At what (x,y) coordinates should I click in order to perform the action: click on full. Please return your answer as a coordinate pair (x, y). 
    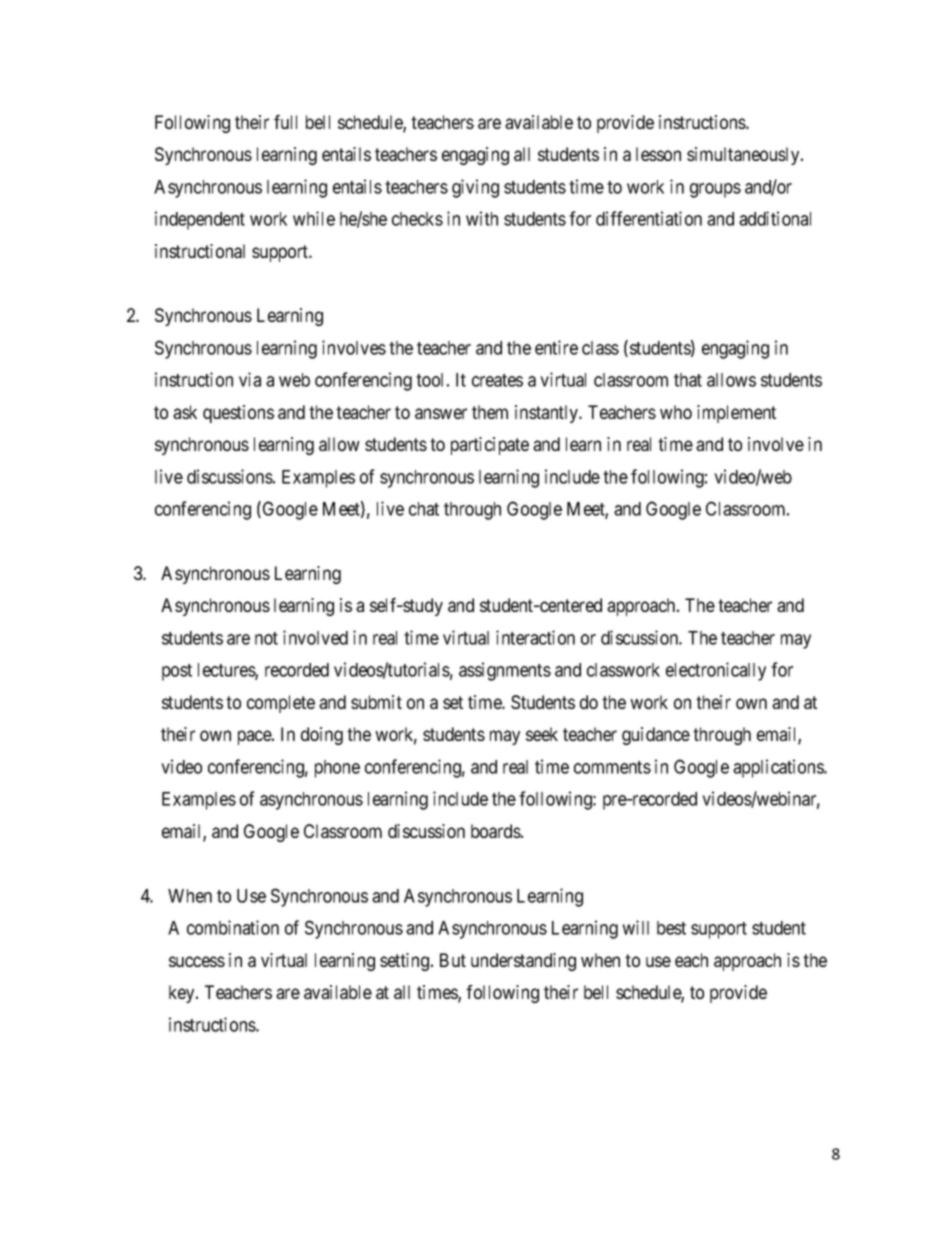
    Looking at the image, I should click on (285, 122).
